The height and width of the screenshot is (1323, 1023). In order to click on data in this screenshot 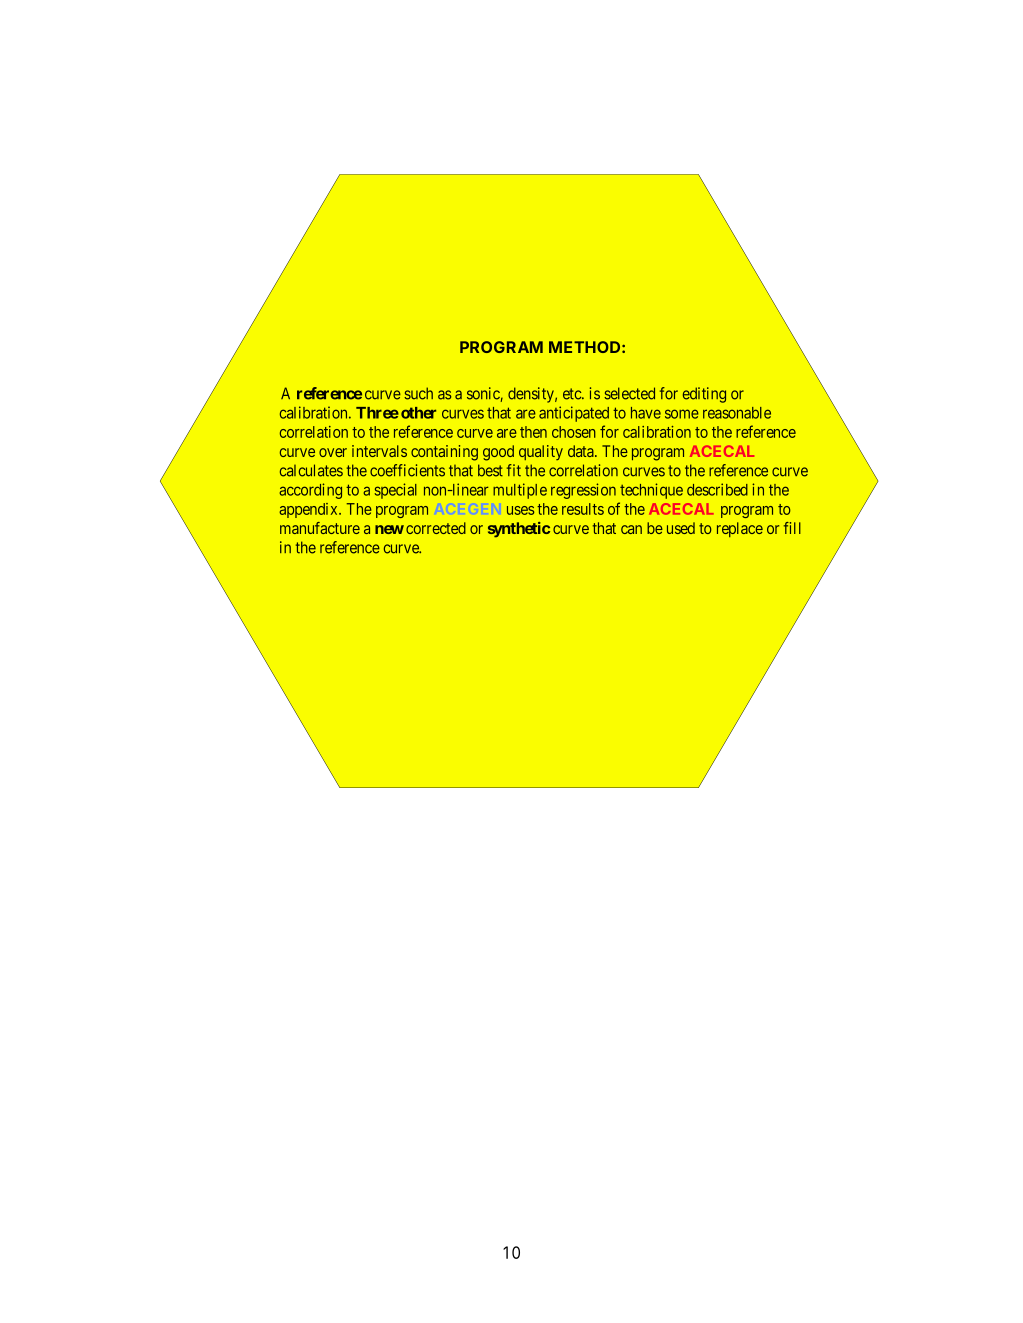, I will do `click(582, 451)`.
